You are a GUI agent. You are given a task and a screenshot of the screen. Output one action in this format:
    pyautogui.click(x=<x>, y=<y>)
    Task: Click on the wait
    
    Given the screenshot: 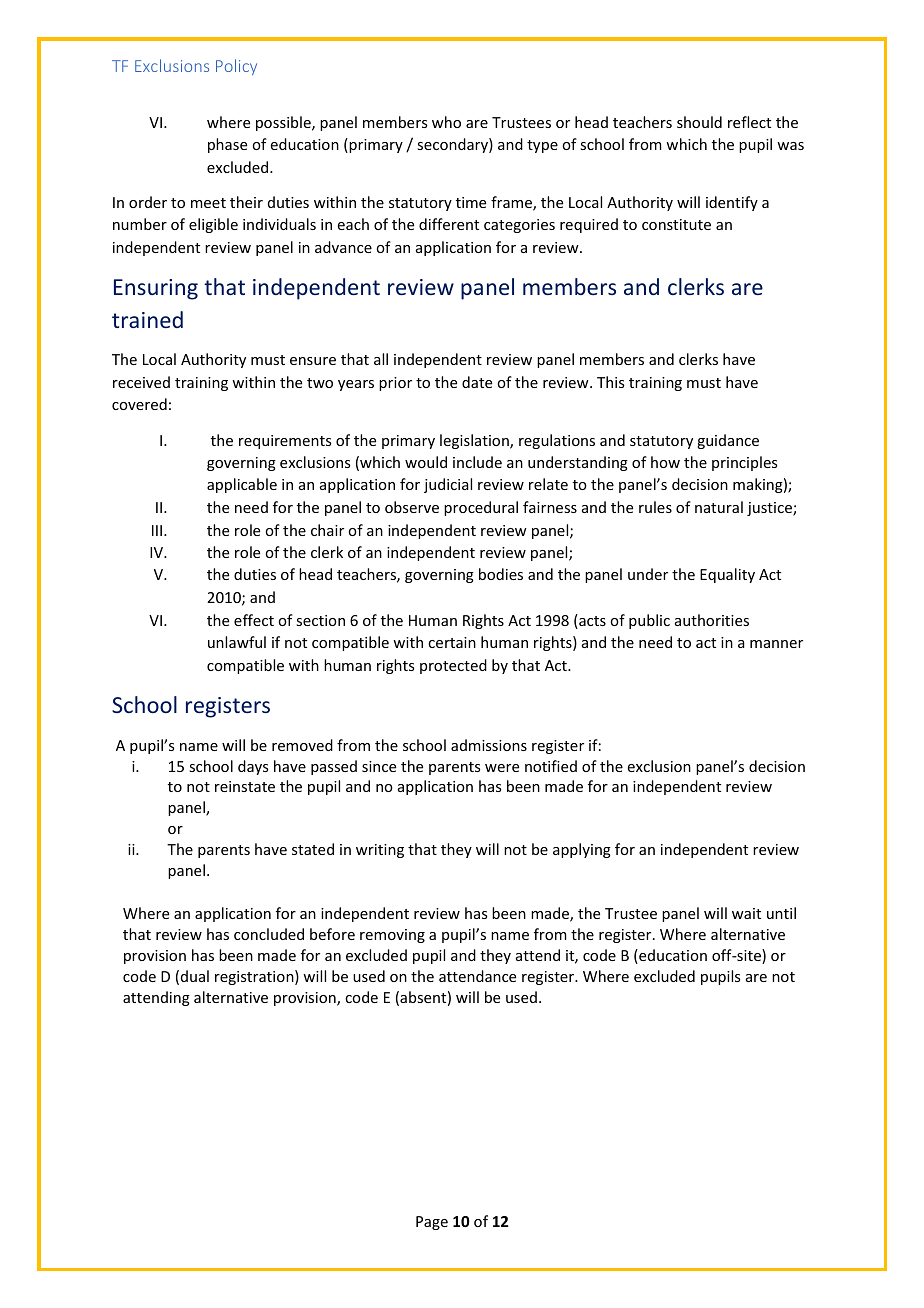 What is the action you would take?
    pyautogui.click(x=746, y=913)
